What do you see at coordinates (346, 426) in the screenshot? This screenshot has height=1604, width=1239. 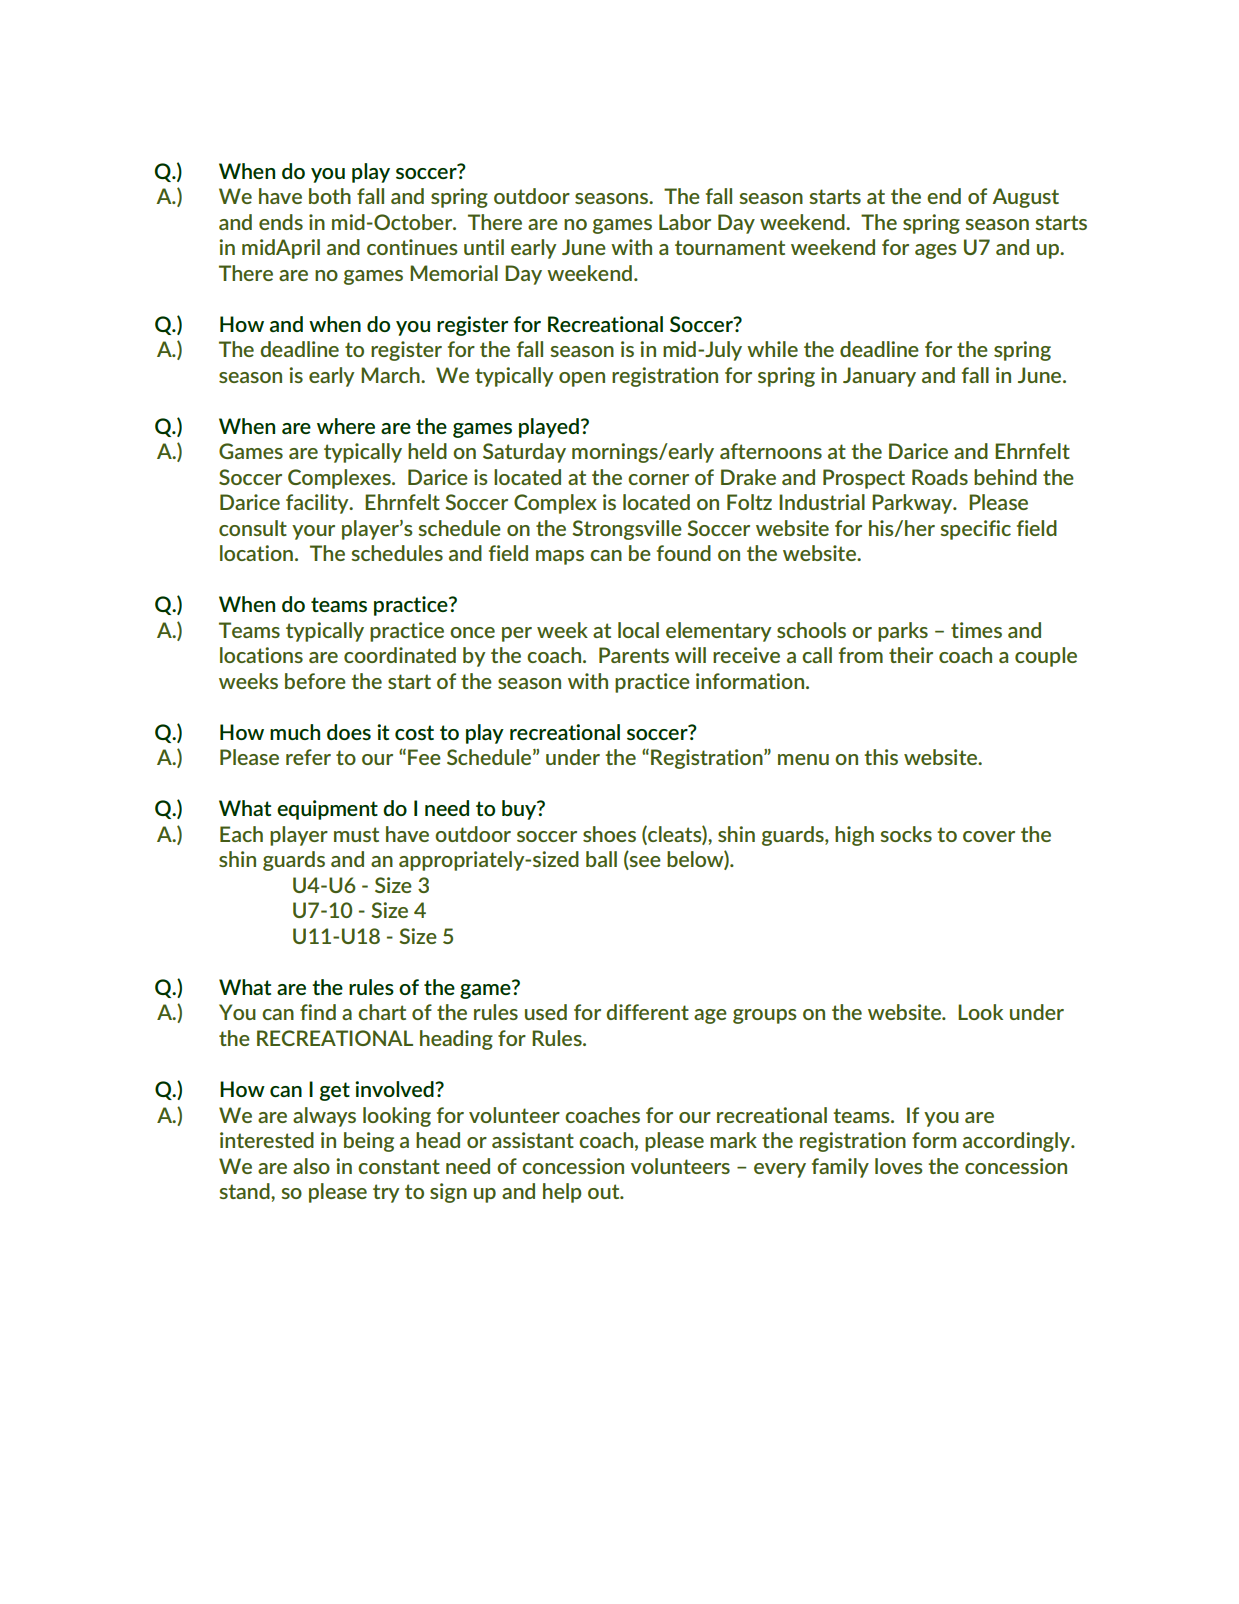 I see `where` at bounding box center [346, 426].
